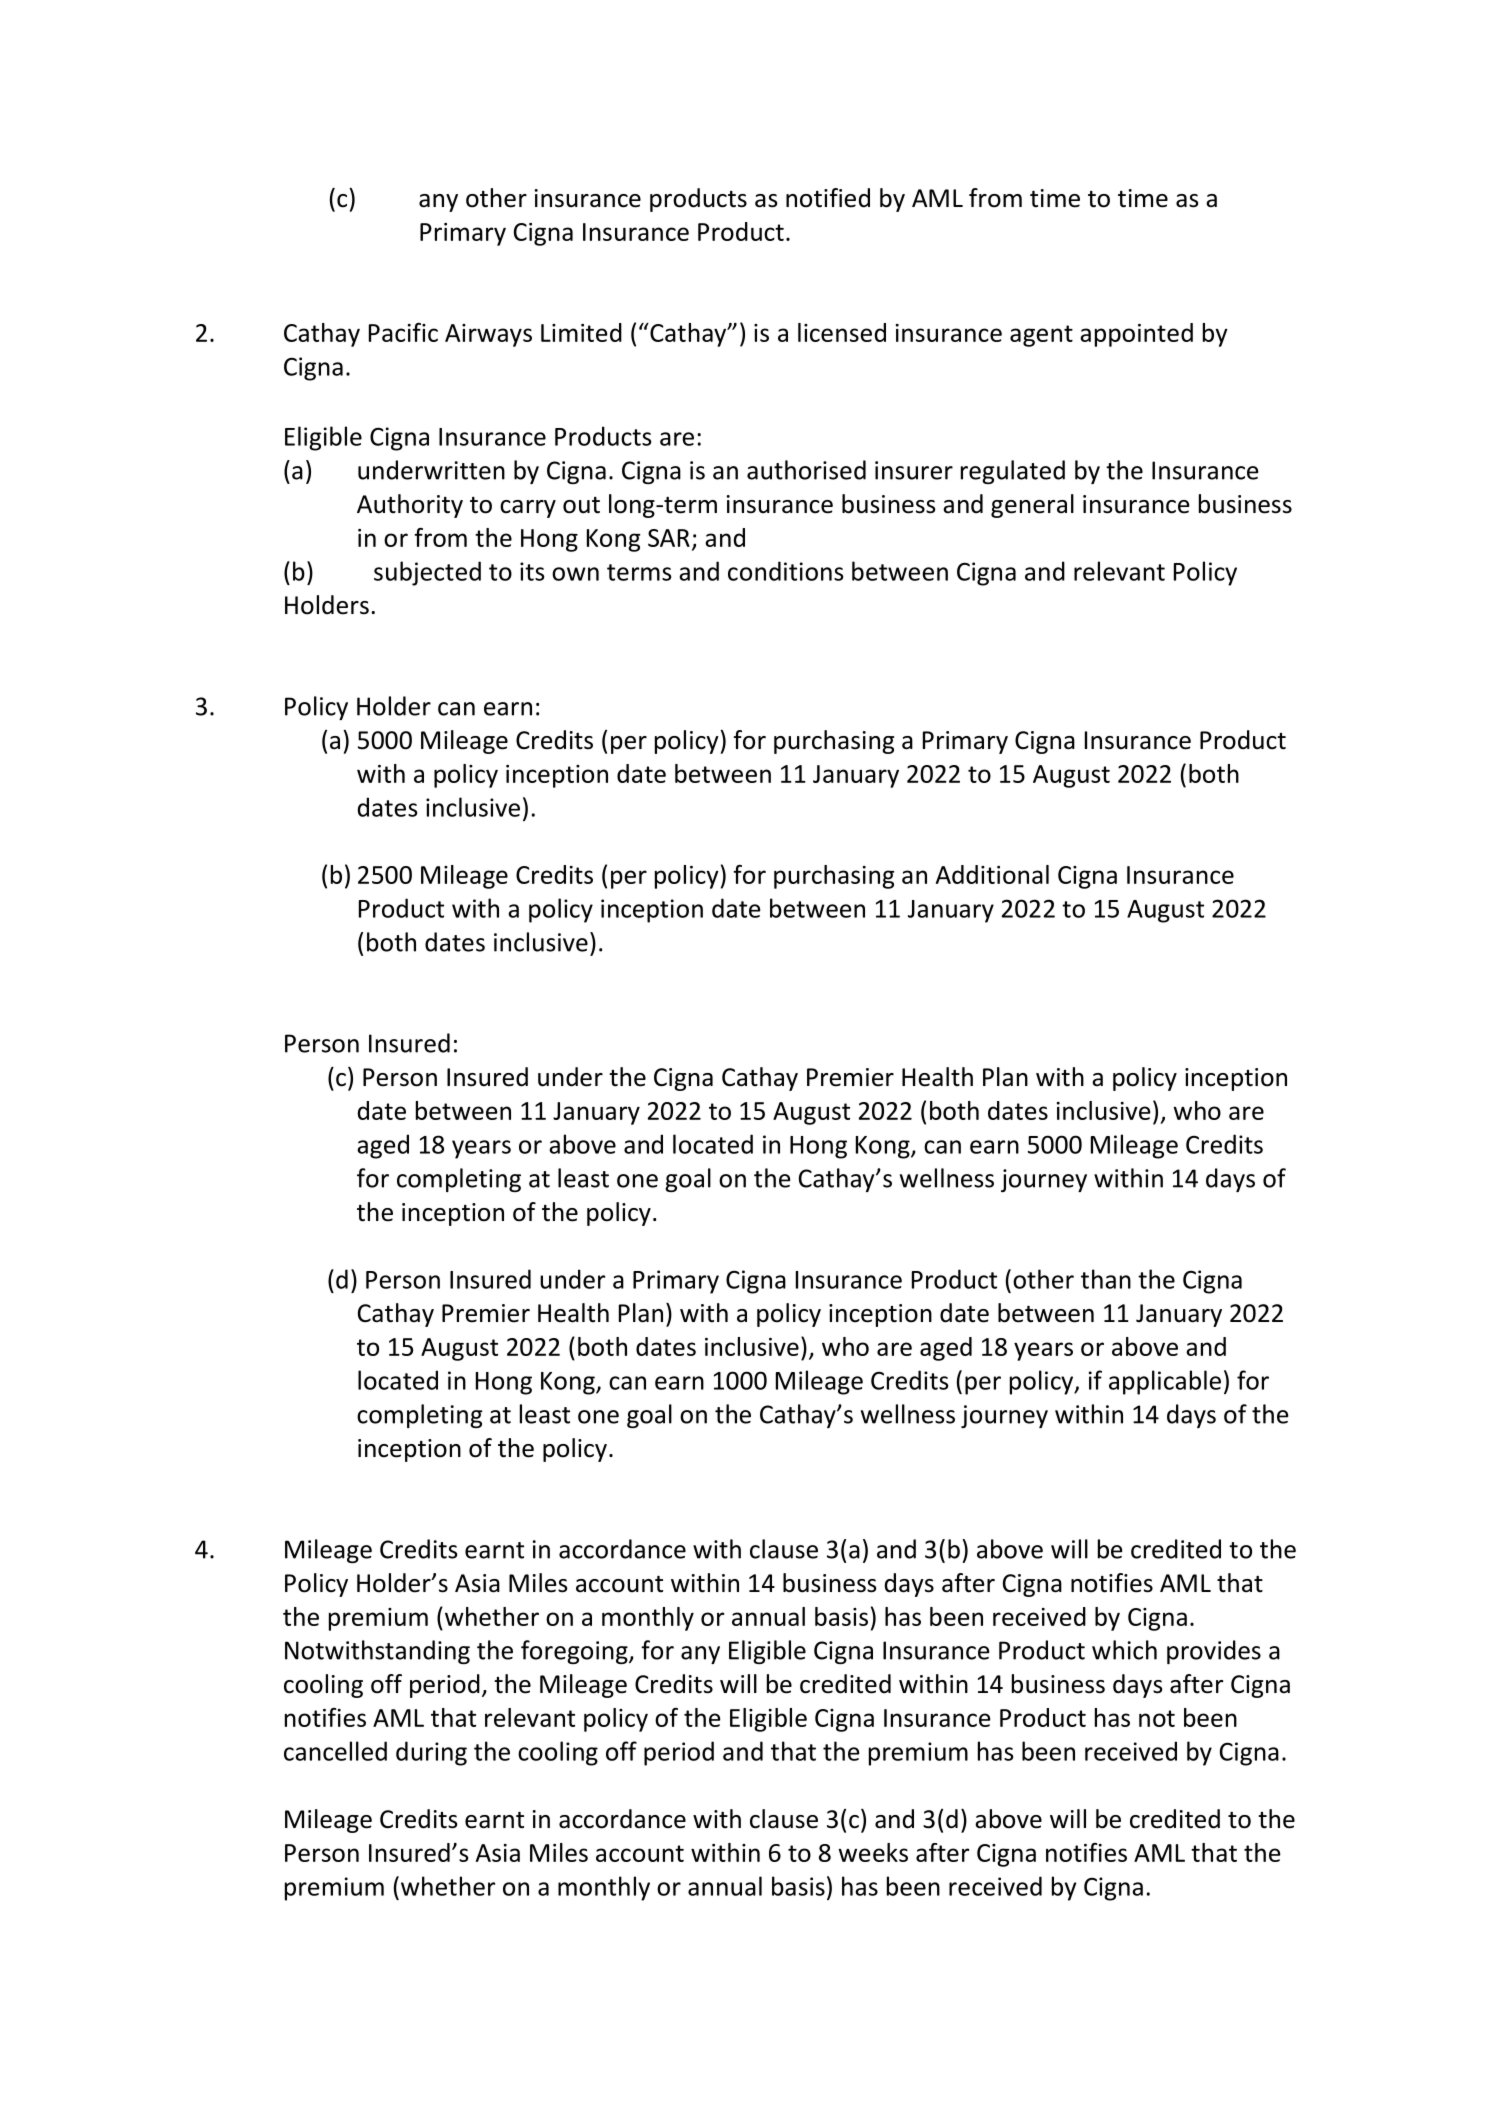  Describe the element at coordinates (1124, 1650) in the screenshot. I see `which` at that location.
